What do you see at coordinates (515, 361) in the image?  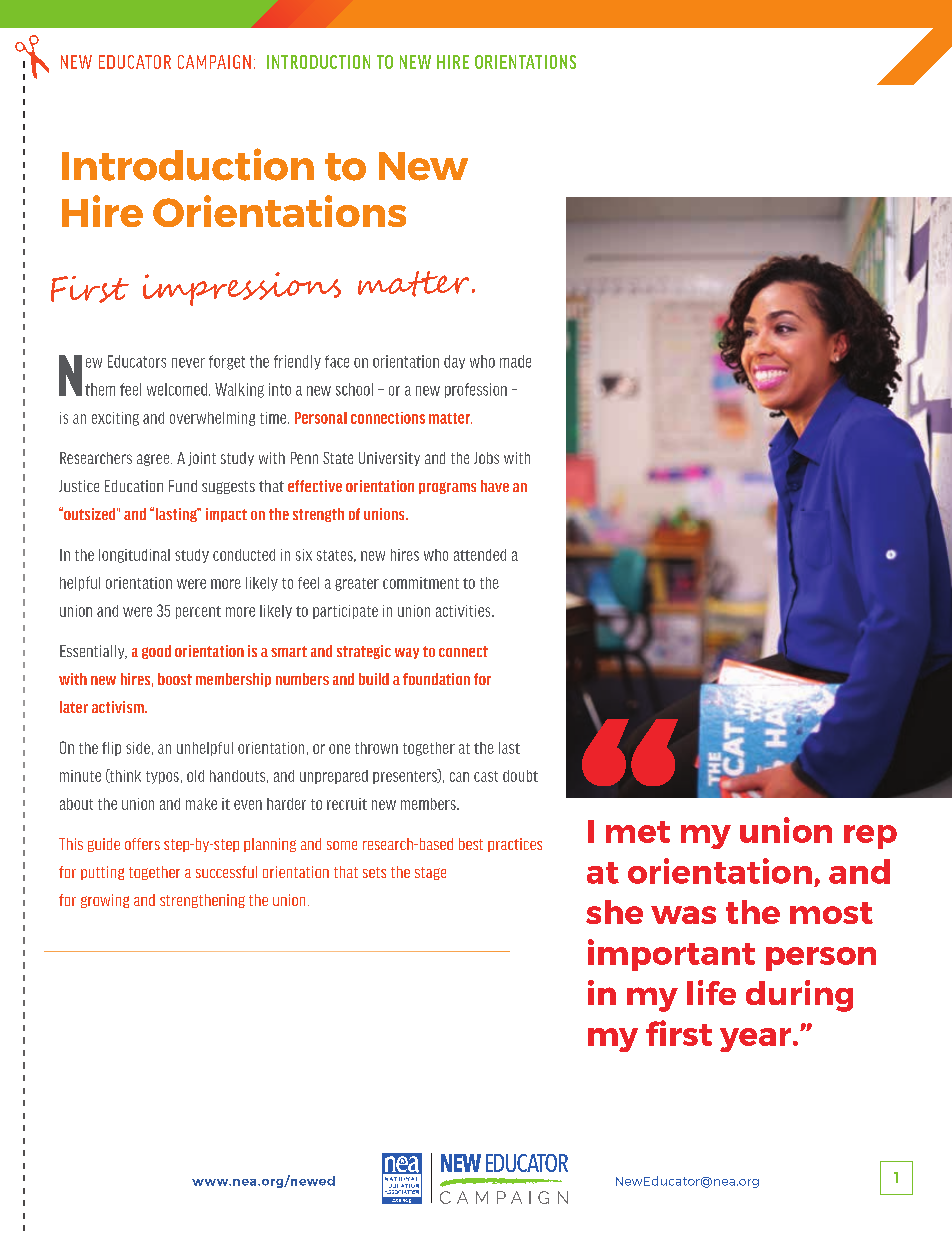 I see `made` at bounding box center [515, 361].
